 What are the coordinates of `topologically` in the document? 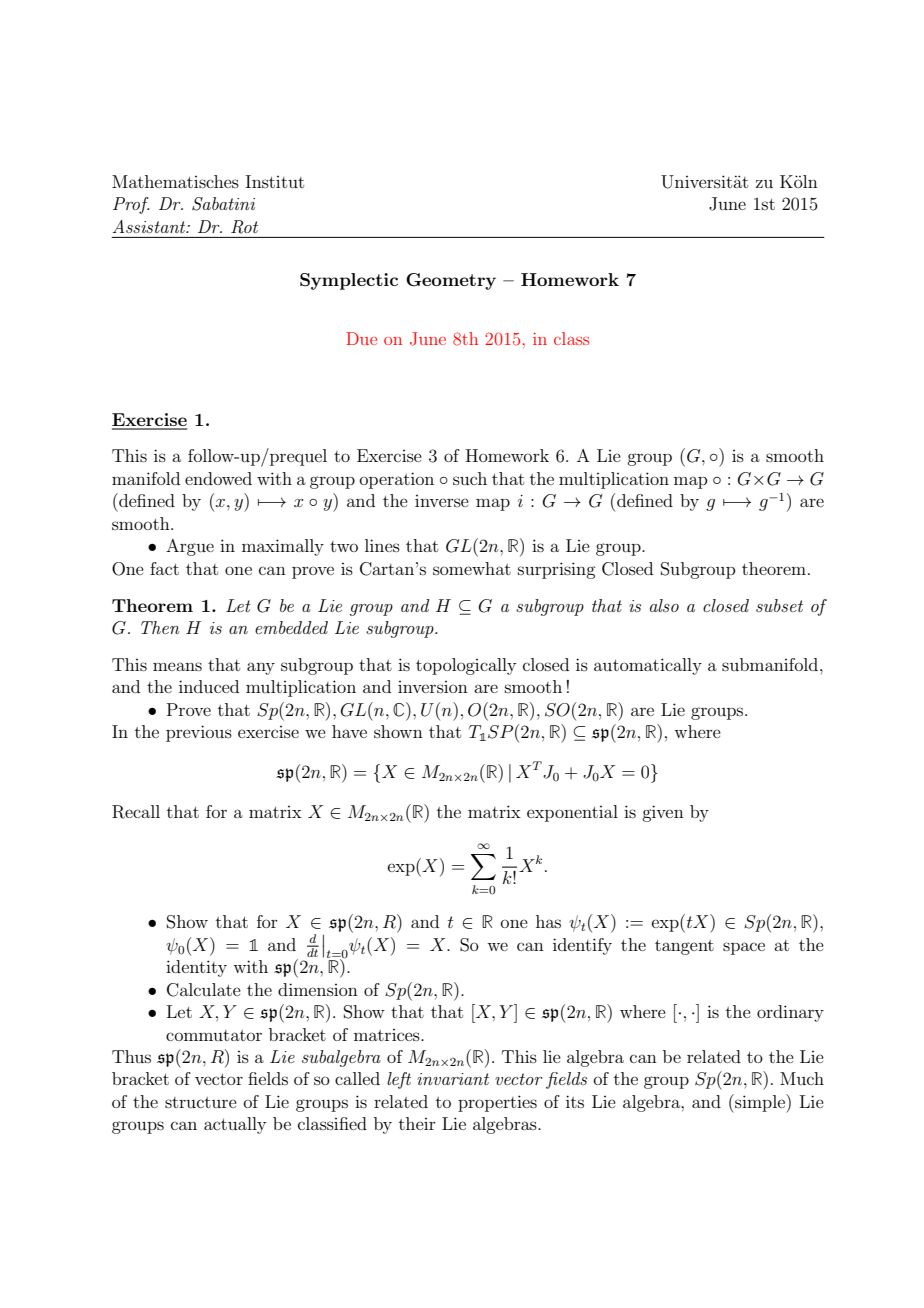 It's located at (466, 666).
